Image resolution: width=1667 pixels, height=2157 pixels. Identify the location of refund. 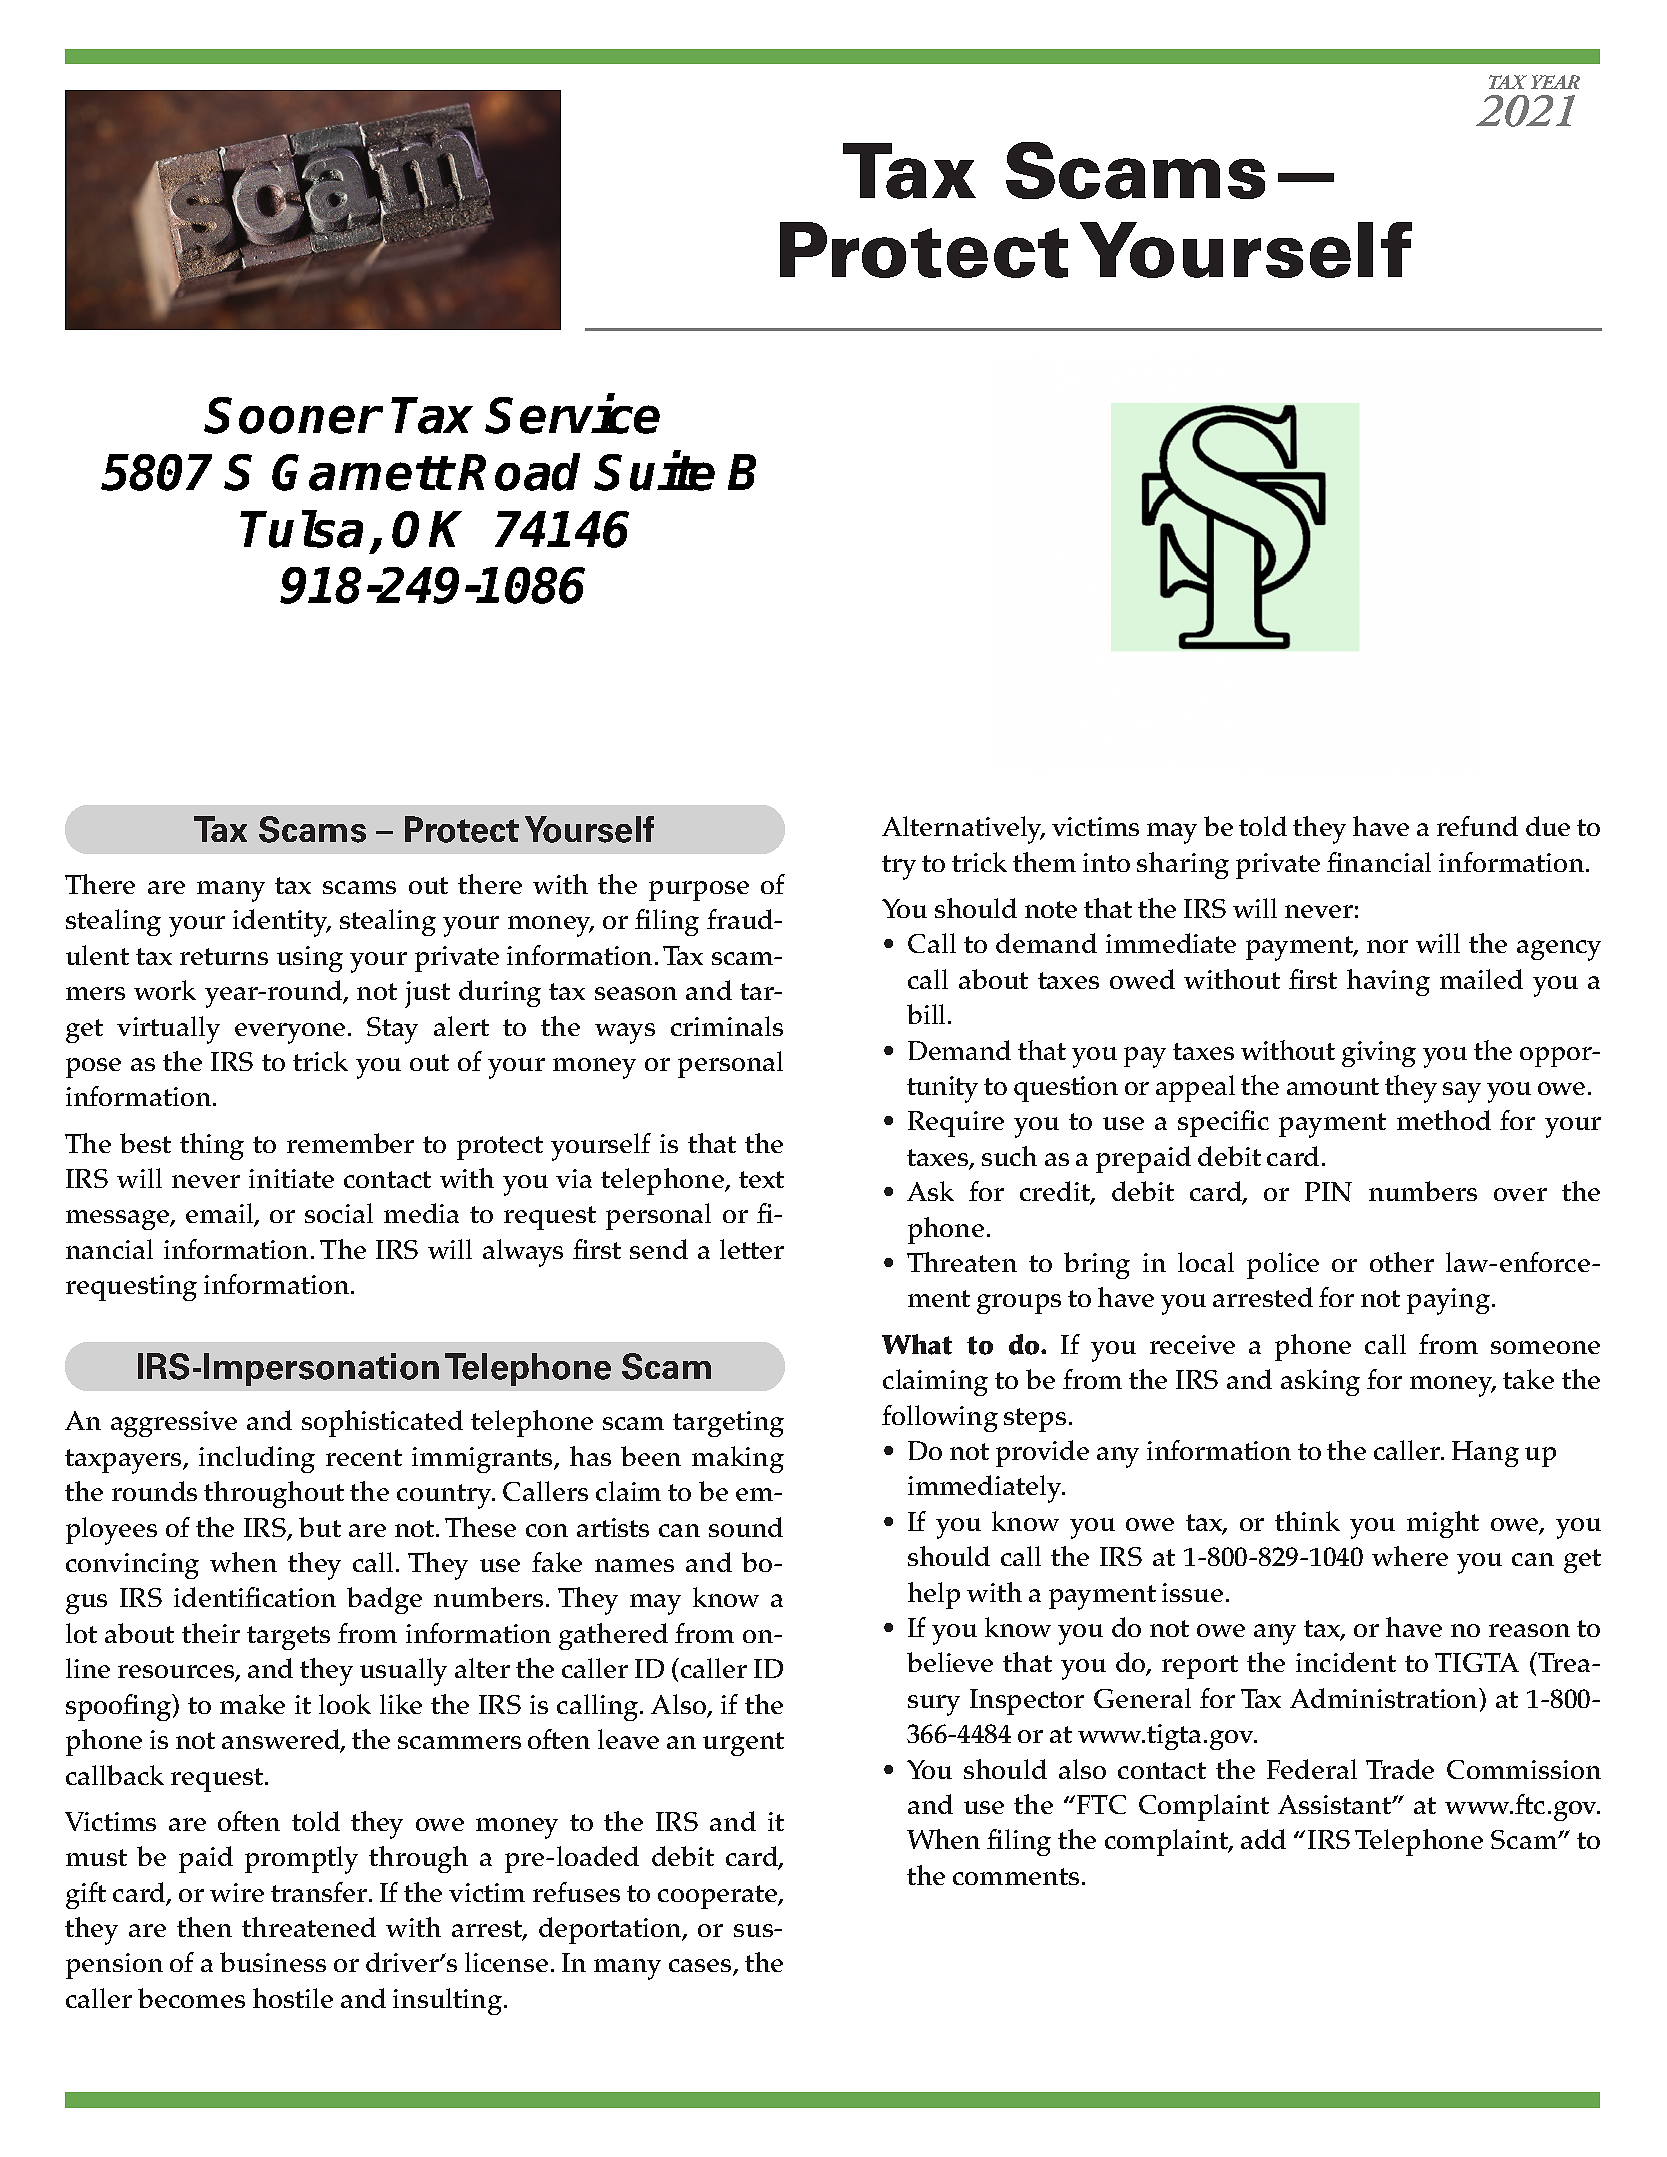
(1477, 826).
